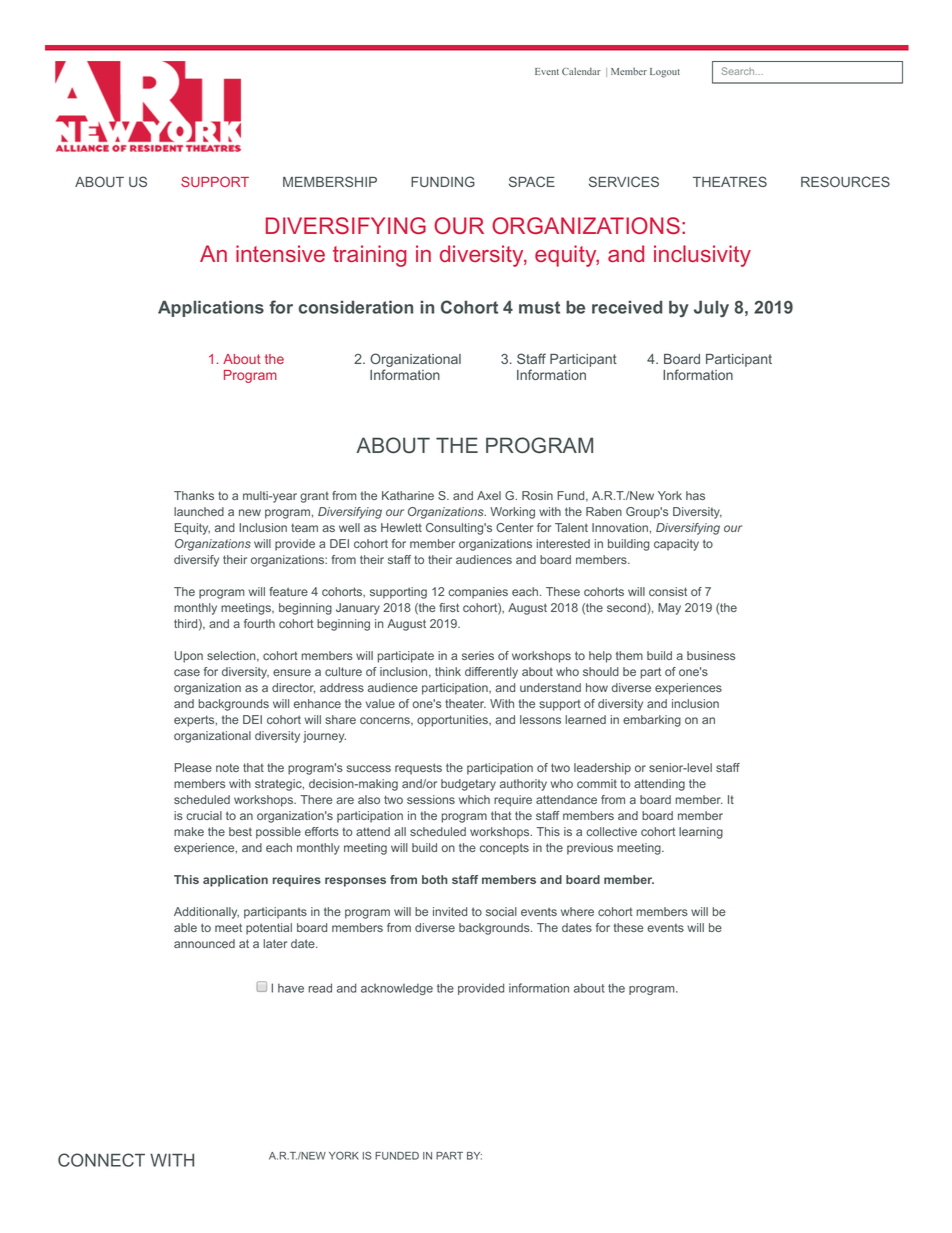  What do you see at coordinates (701, 833) in the image?
I see `learning` at bounding box center [701, 833].
